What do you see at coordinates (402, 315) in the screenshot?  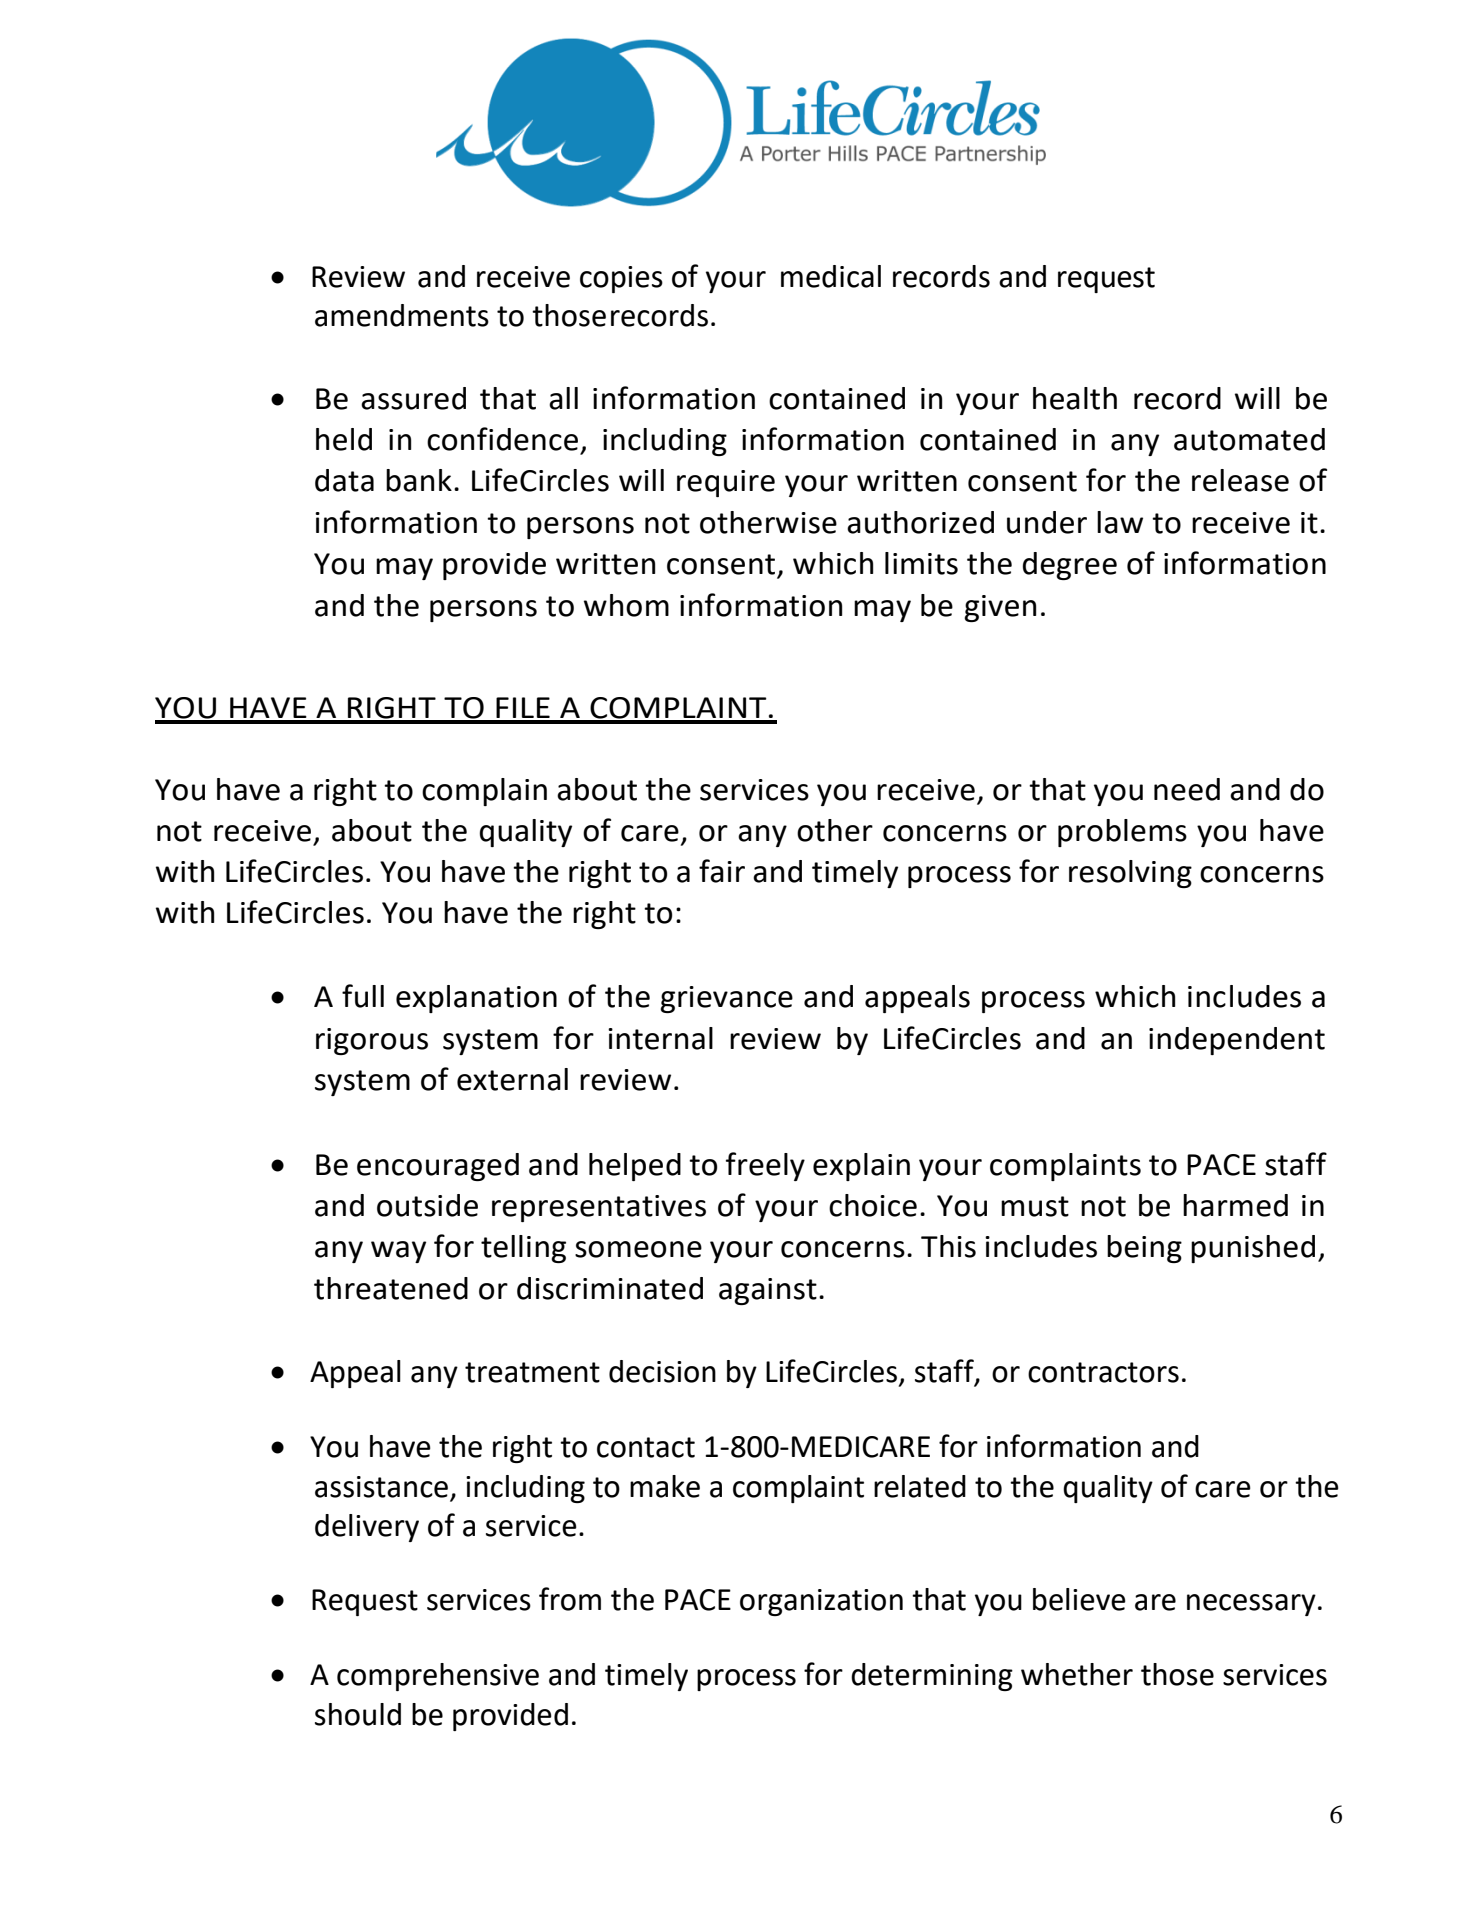 I see `amendments` at bounding box center [402, 315].
